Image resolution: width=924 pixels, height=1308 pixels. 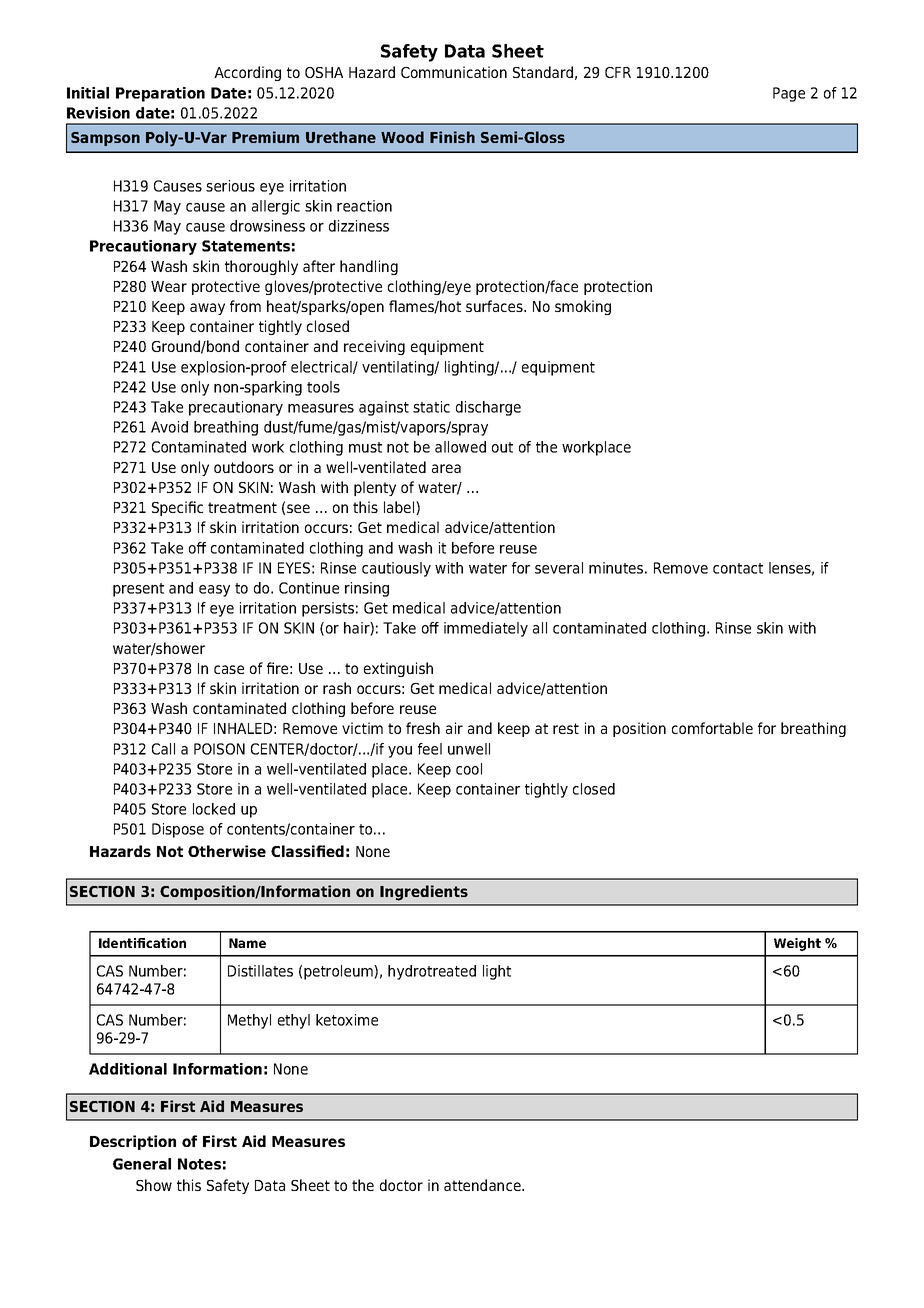 What do you see at coordinates (789, 94) in the document?
I see `Page` at bounding box center [789, 94].
